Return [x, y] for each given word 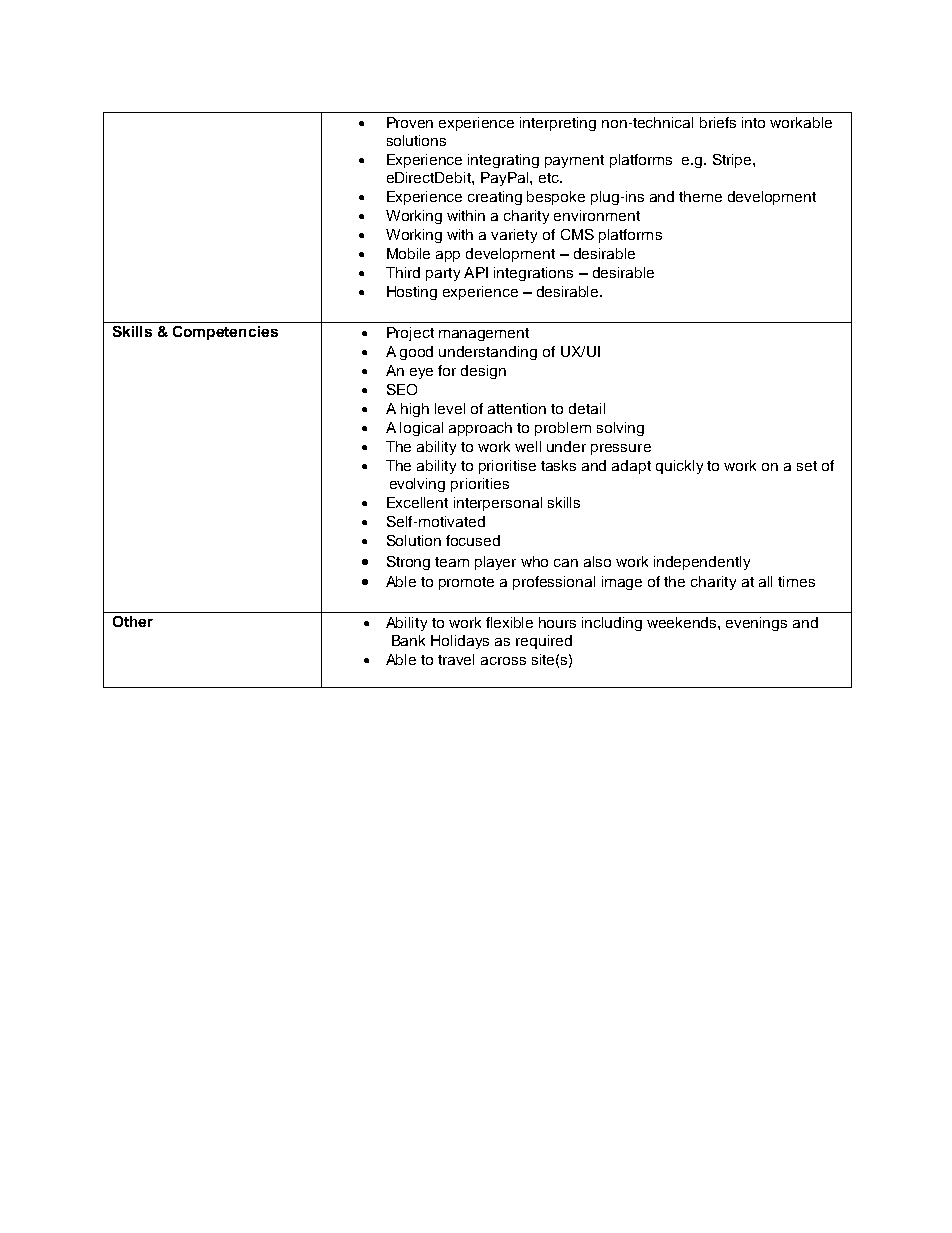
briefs [718, 122]
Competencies [225, 333]
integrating [503, 161]
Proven [410, 122]
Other [133, 621]
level [450, 408]
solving [620, 429]
